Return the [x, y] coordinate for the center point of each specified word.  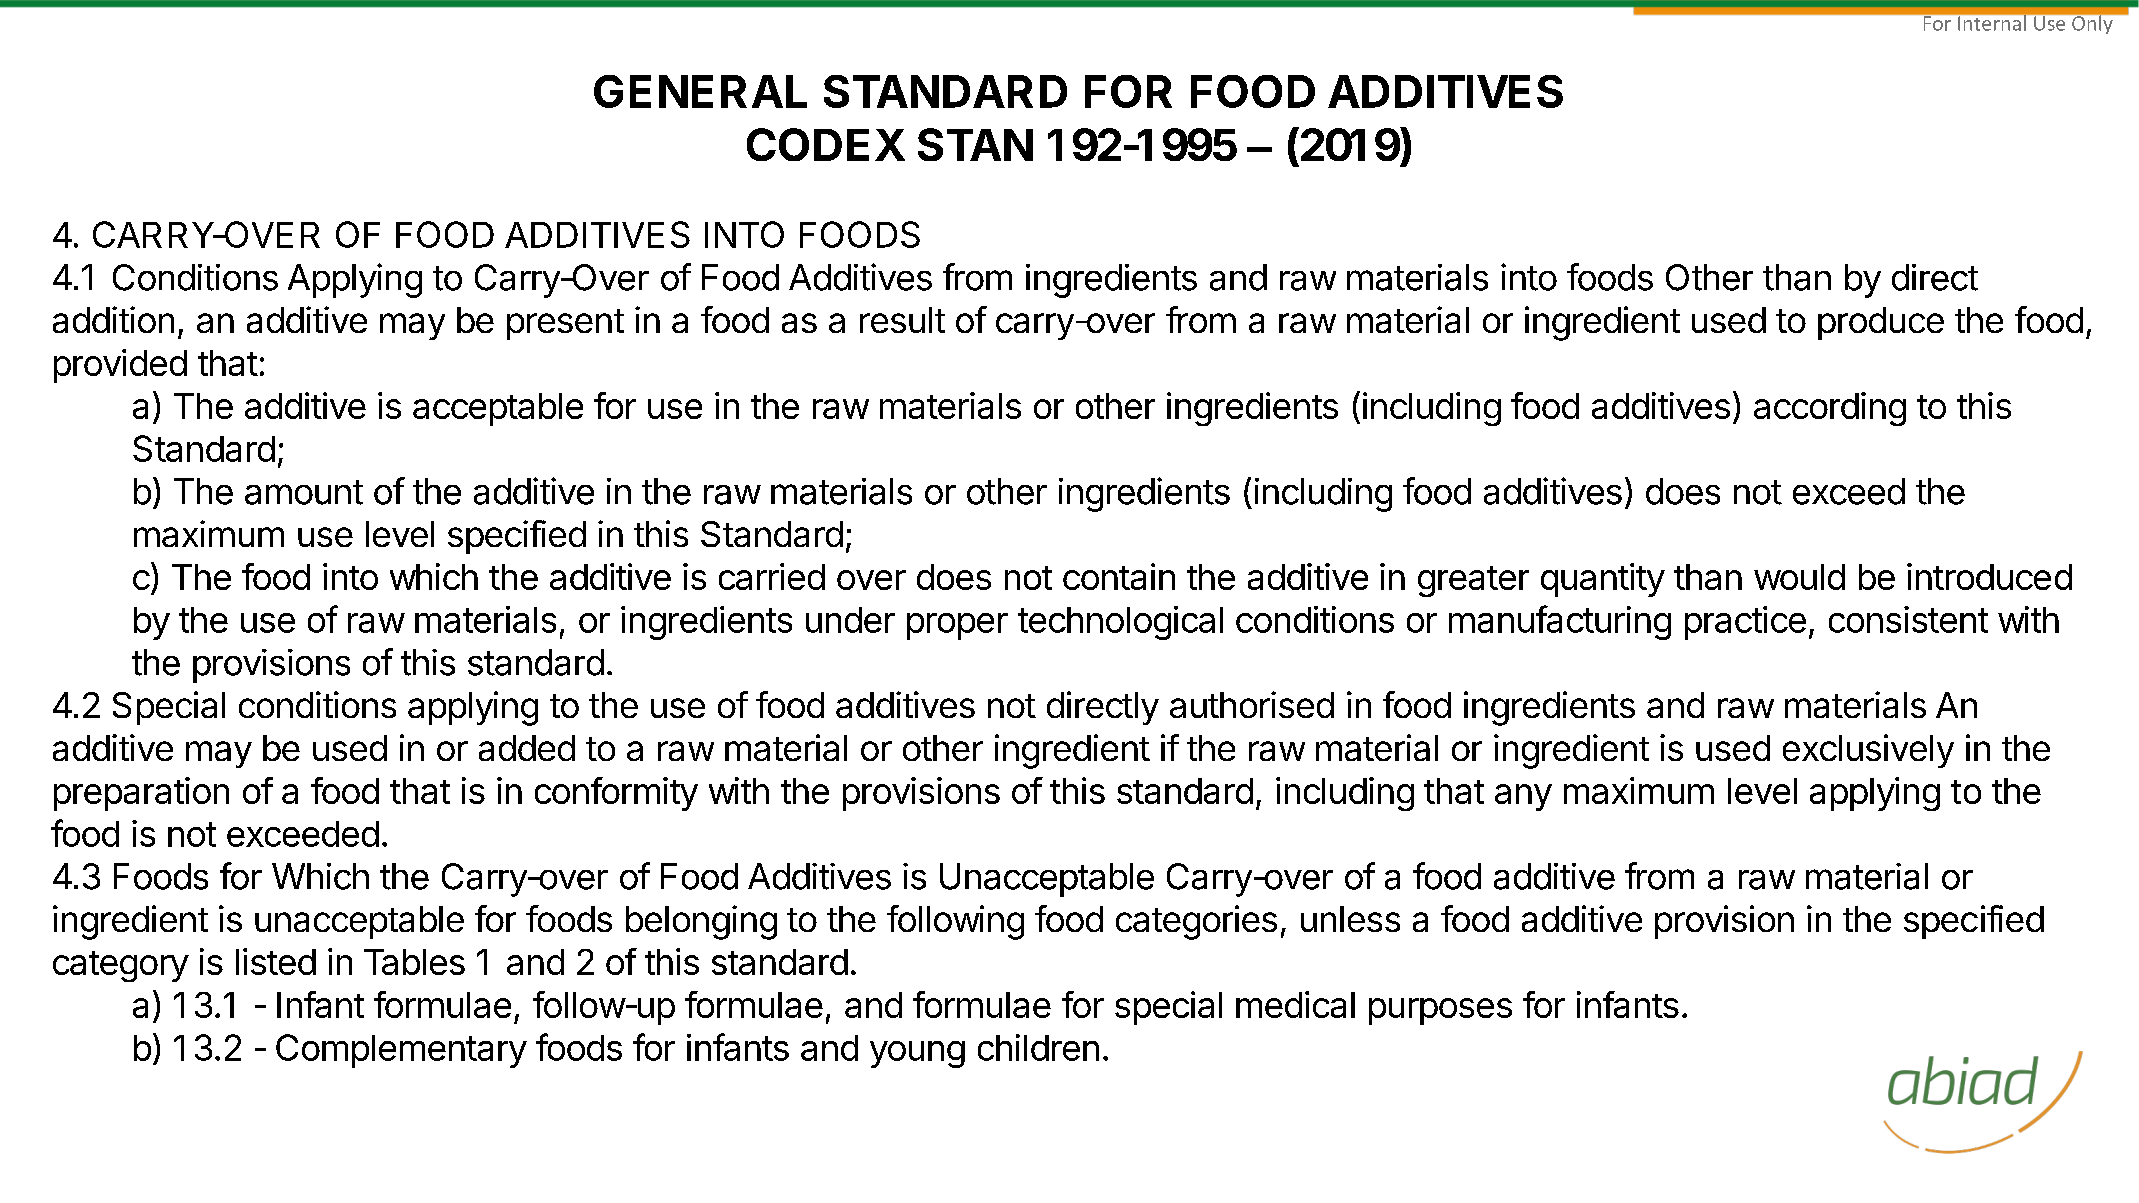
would [1799, 577]
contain [1119, 576]
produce [1881, 323]
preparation [141, 794]
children [1038, 1047]
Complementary [401, 1051]
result [902, 320]
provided [120, 366]
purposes [1440, 1011]
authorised [1252, 704]
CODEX [826, 144]
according [1830, 409]
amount [304, 492]
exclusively [1868, 751]
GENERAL [700, 91]
